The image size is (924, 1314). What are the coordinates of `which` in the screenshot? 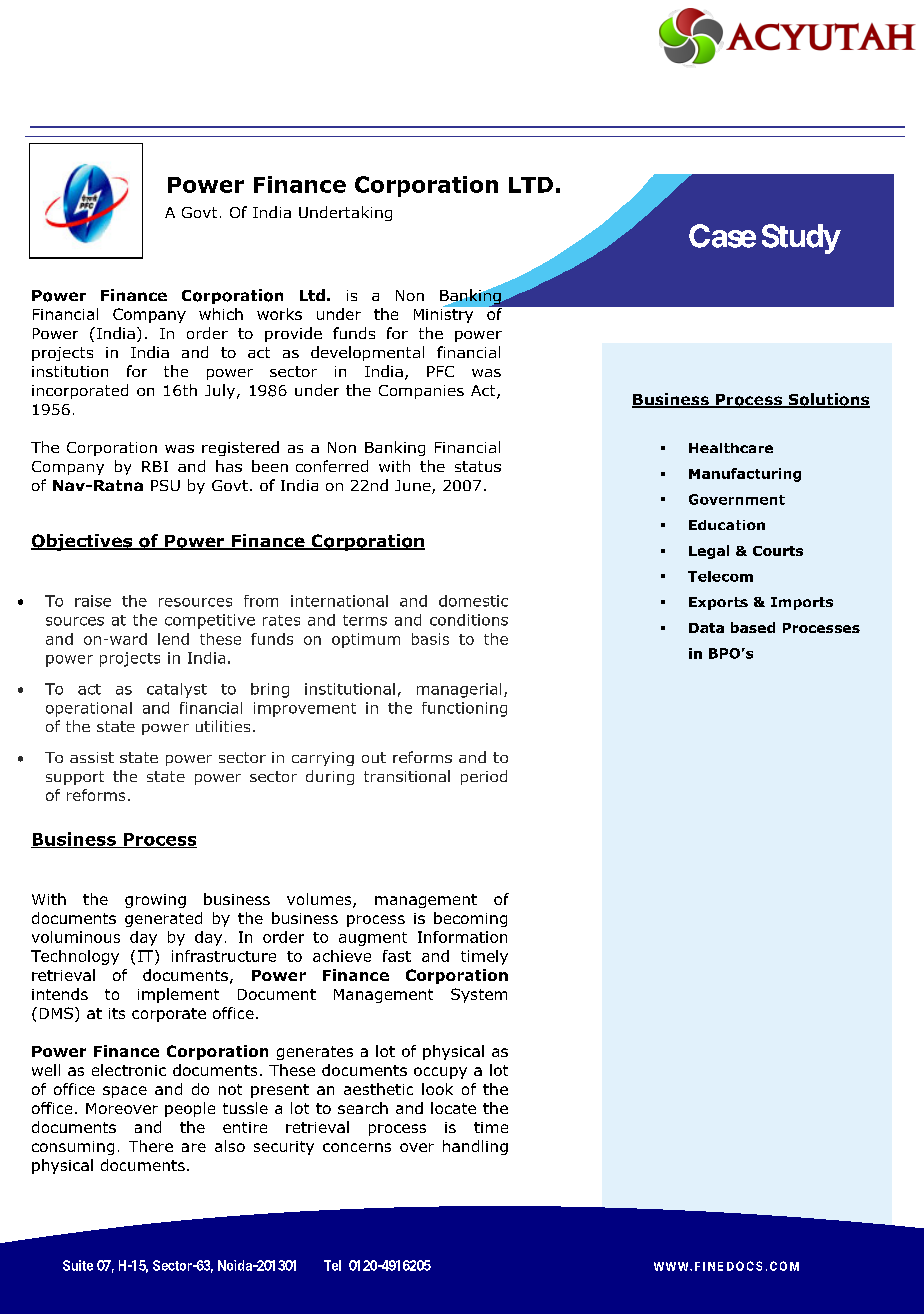 It's located at (221, 314).
